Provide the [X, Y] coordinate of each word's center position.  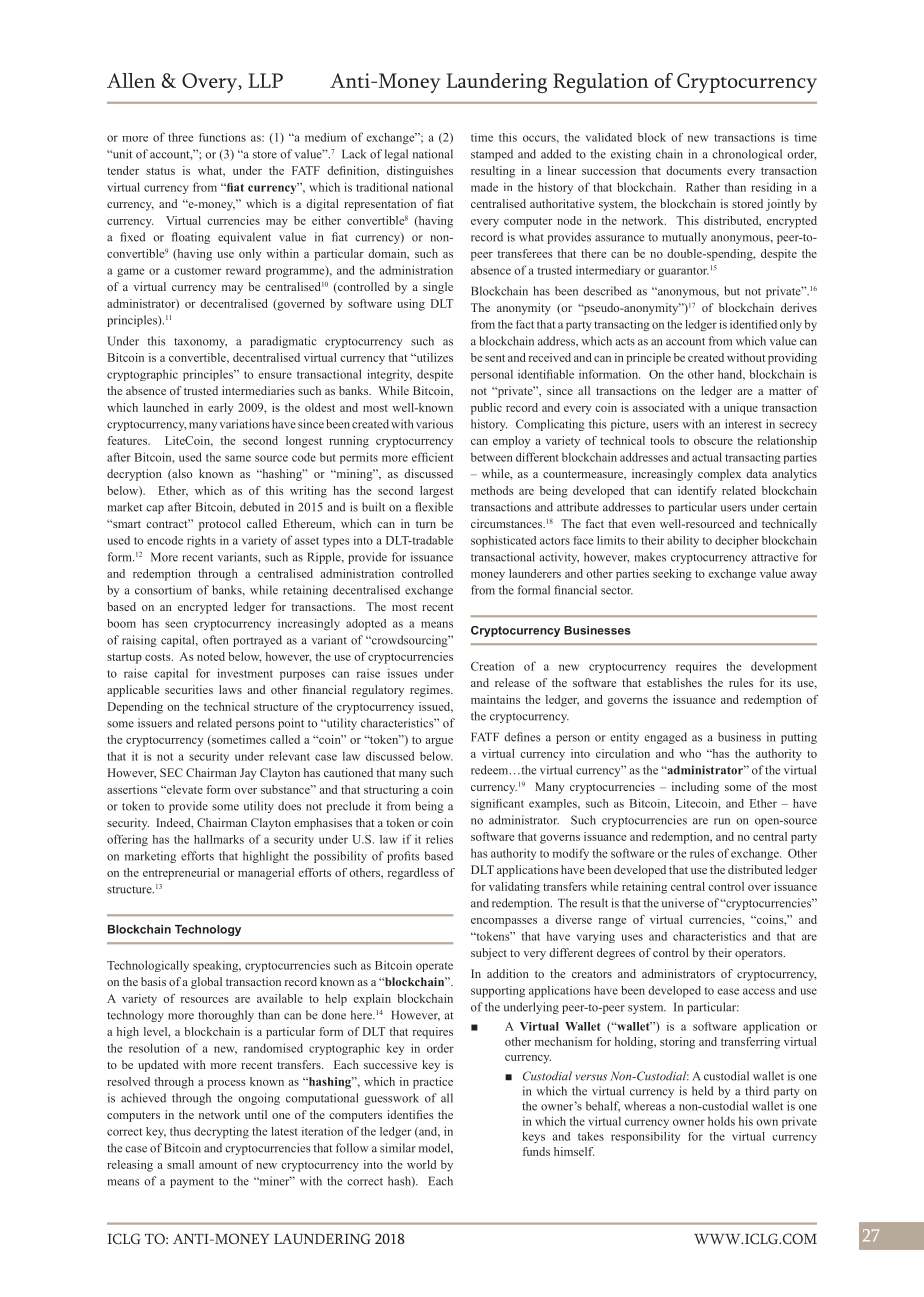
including [695, 788]
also [181, 475]
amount [218, 1165]
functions [222, 137]
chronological [747, 155]
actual [707, 457]
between [492, 457]
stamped [492, 155]
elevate [184, 789]
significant [497, 804]
